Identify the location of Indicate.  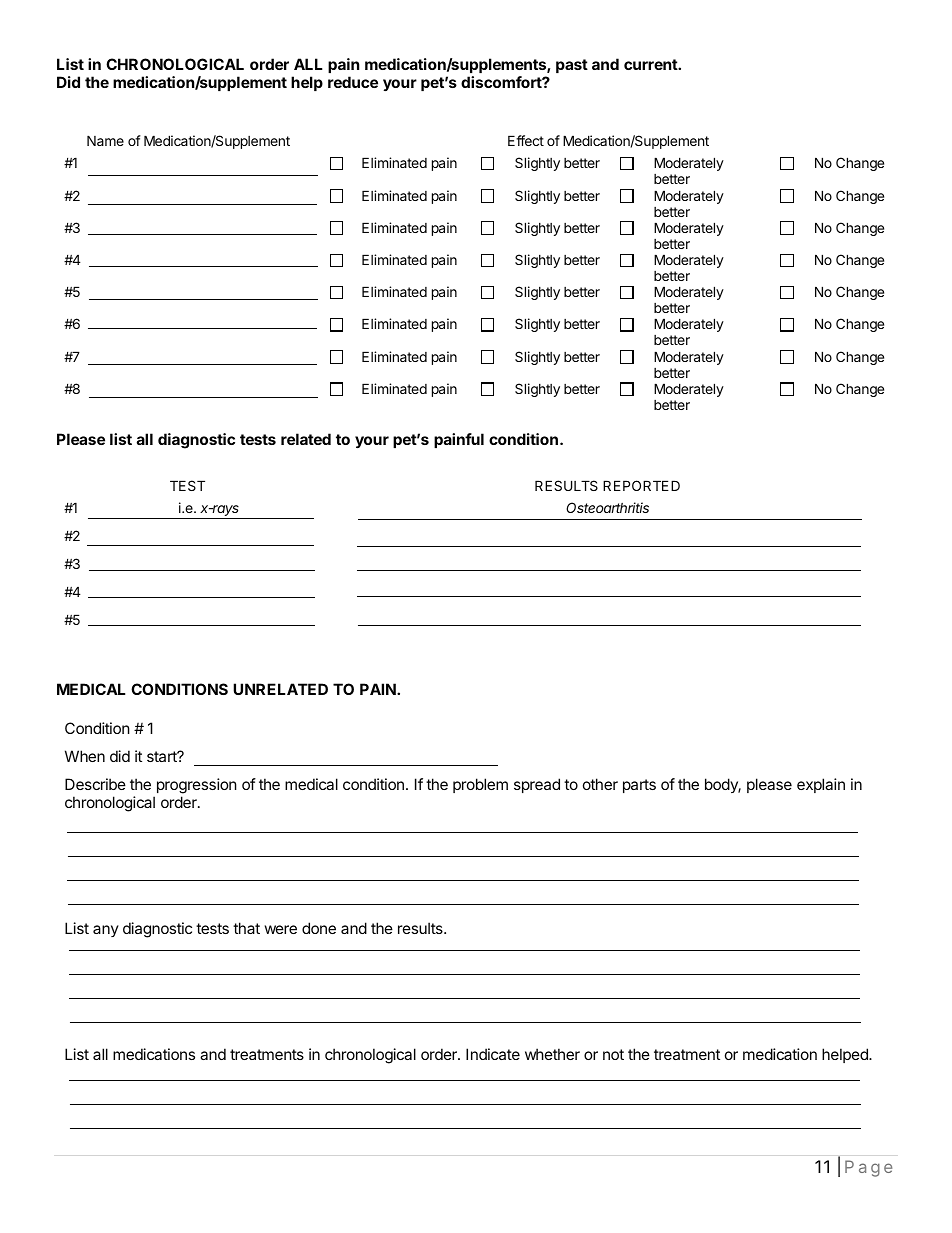
(493, 1054).
